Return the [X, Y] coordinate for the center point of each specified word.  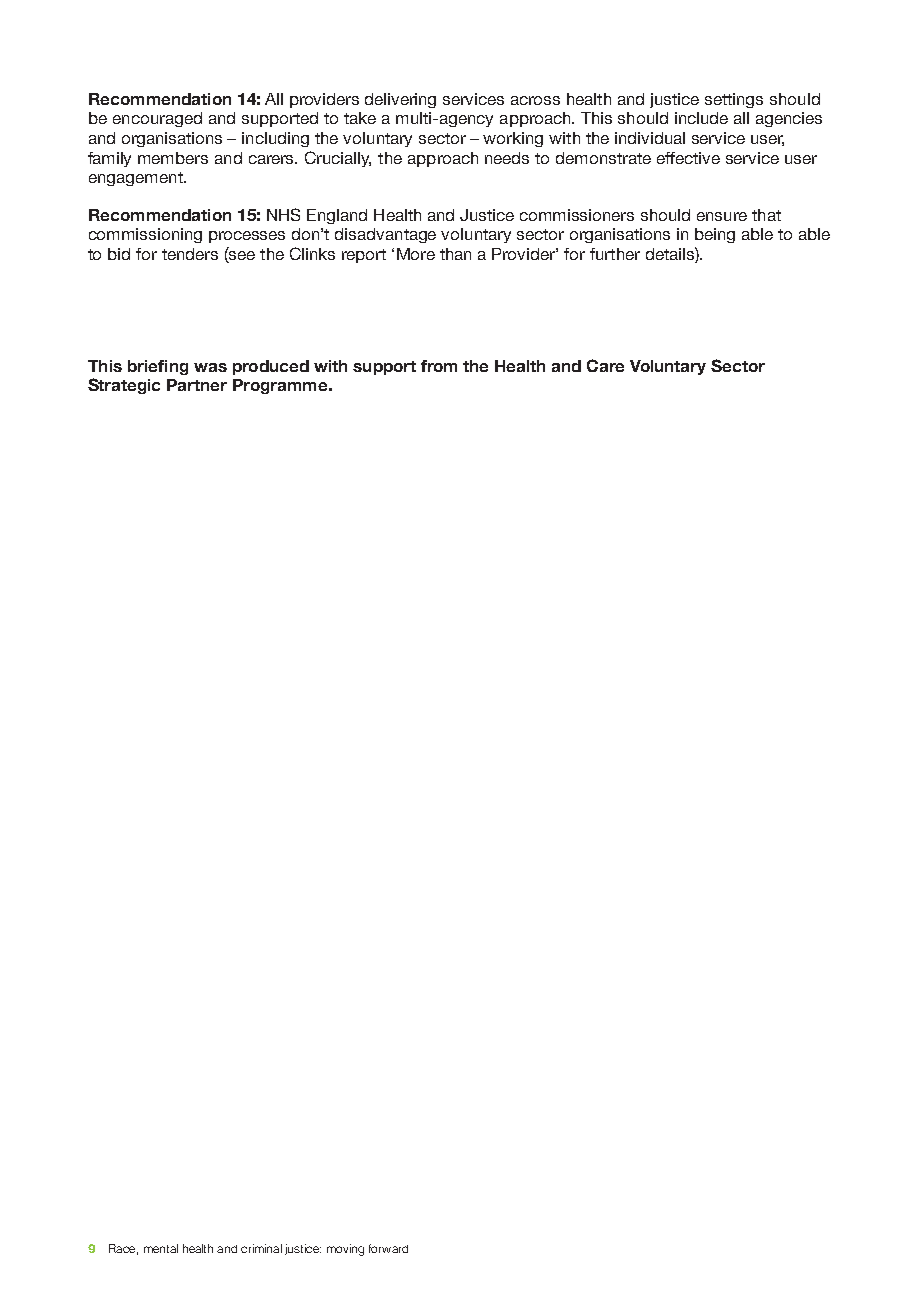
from [439, 366]
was [210, 367]
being [715, 235]
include [701, 118]
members [173, 158]
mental [161, 1248]
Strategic [124, 386]
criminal [261, 1248]
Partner [197, 385]
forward [388, 1248]
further [615, 254]
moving [345, 1250]
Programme [281, 386]
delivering [400, 100]
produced [271, 367]
